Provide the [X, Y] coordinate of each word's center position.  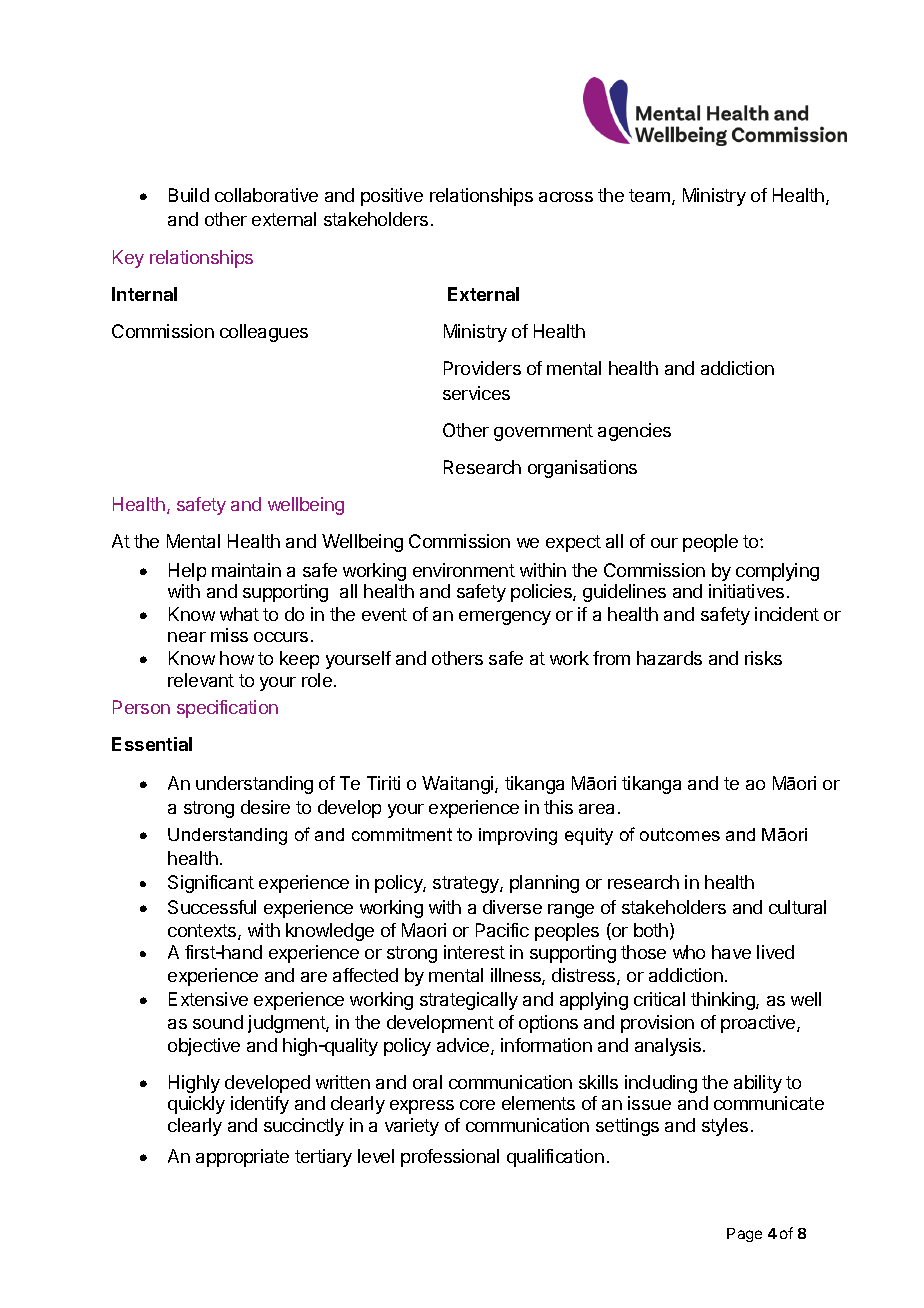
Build [189, 195]
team [649, 195]
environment [464, 570]
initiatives [746, 591]
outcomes [680, 834]
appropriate [242, 1158]
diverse [512, 907]
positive [392, 197]
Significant [211, 884]
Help [187, 572]
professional [450, 1158]
